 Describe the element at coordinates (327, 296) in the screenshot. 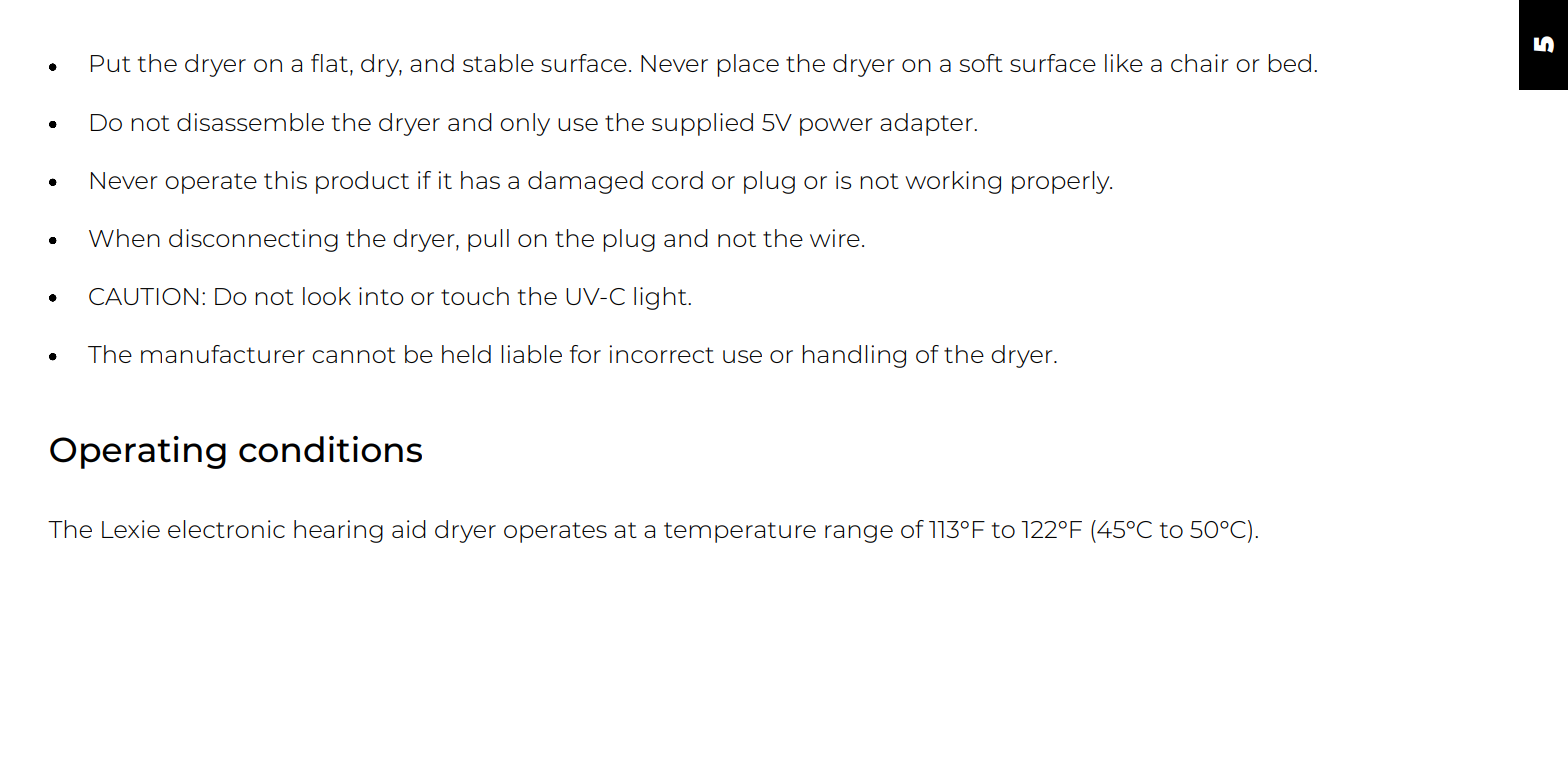

I see `look` at that location.
